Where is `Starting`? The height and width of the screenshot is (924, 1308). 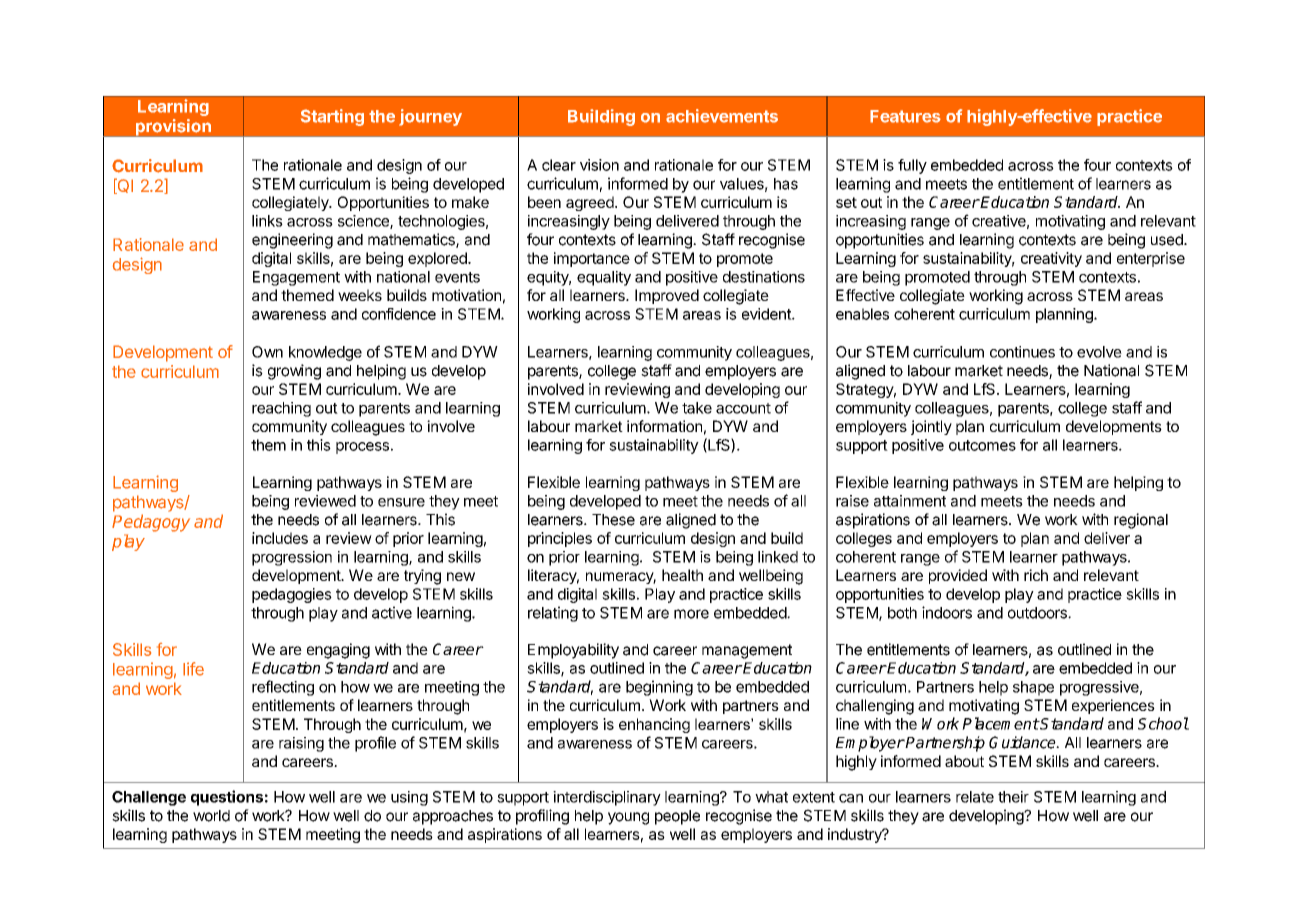 Starting is located at coordinates (332, 117).
